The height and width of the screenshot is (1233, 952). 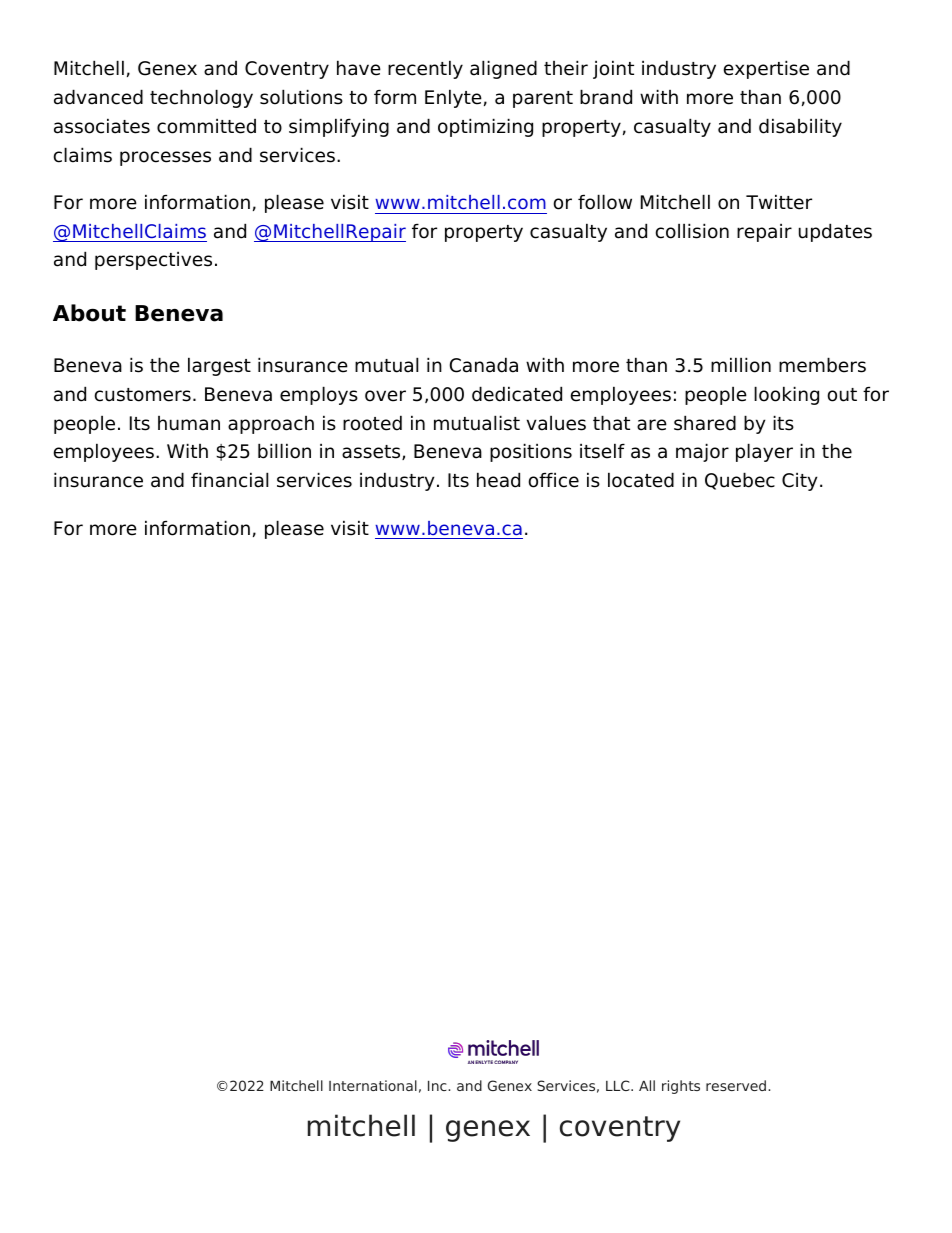 I want to click on rights, so click(x=681, y=1087).
